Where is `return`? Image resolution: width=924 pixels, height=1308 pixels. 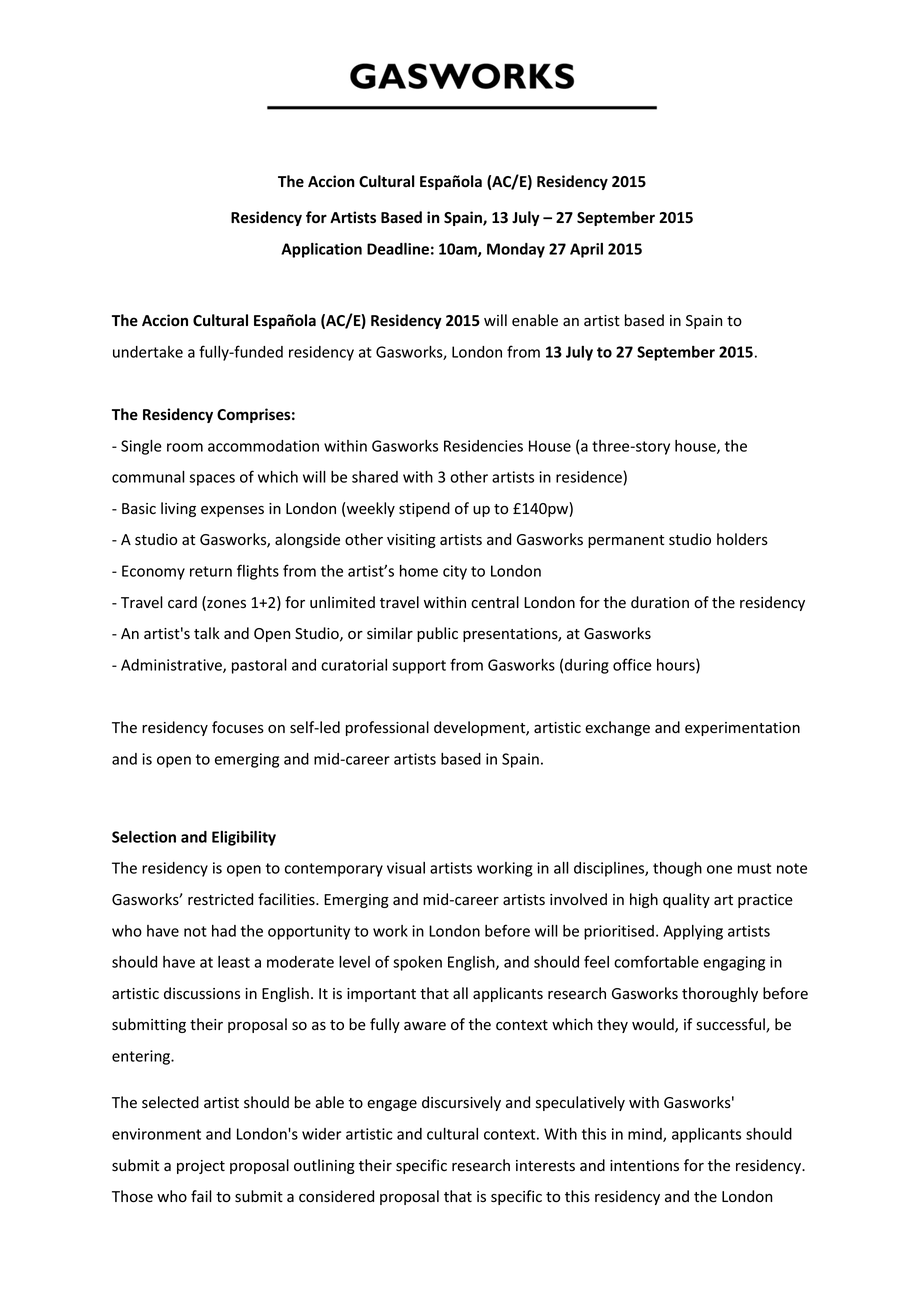 return is located at coordinates (211, 571).
